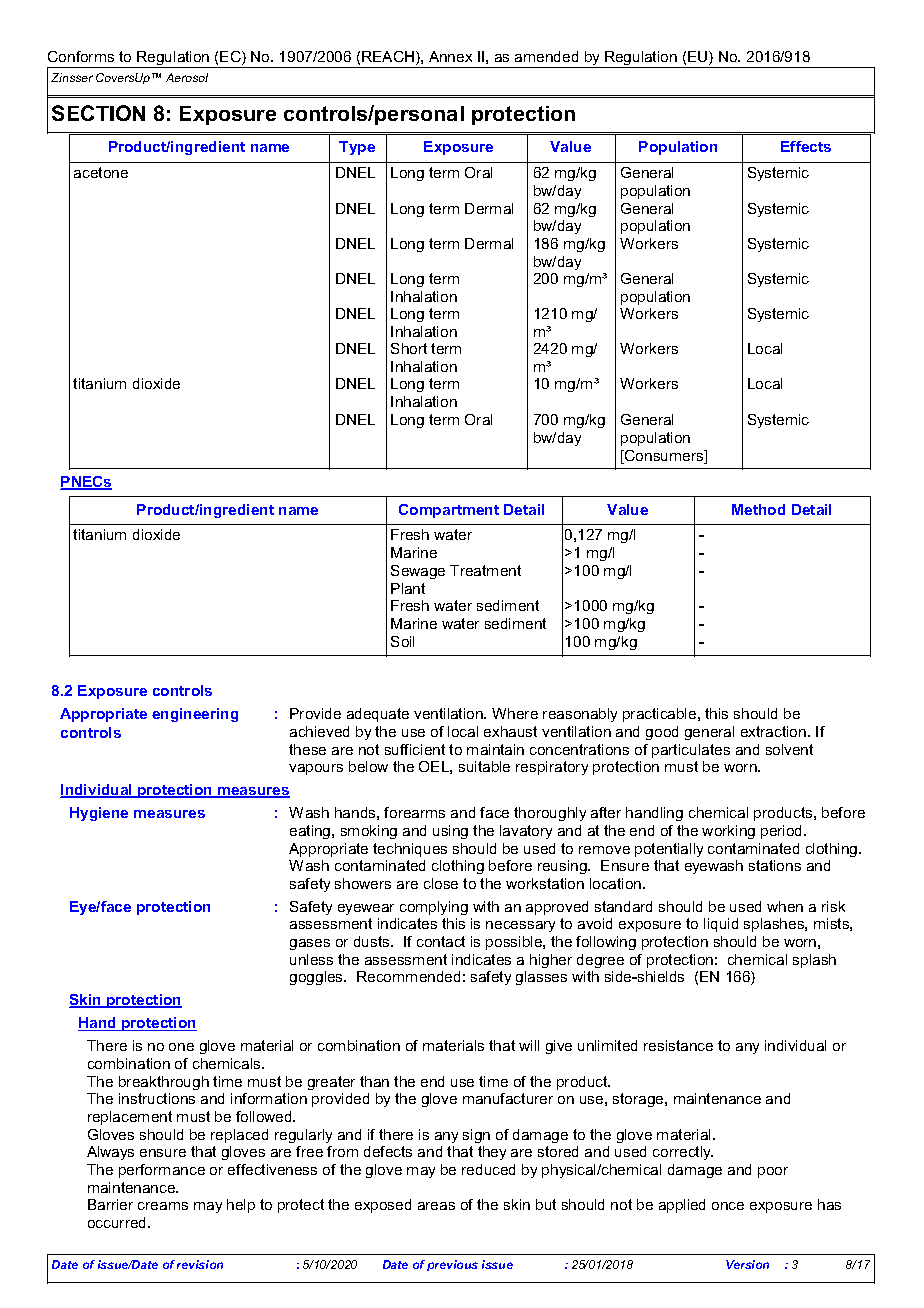 This document has height=1308, width=924. What do you see at coordinates (101, 172) in the document?
I see `acetone` at bounding box center [101, 172].
